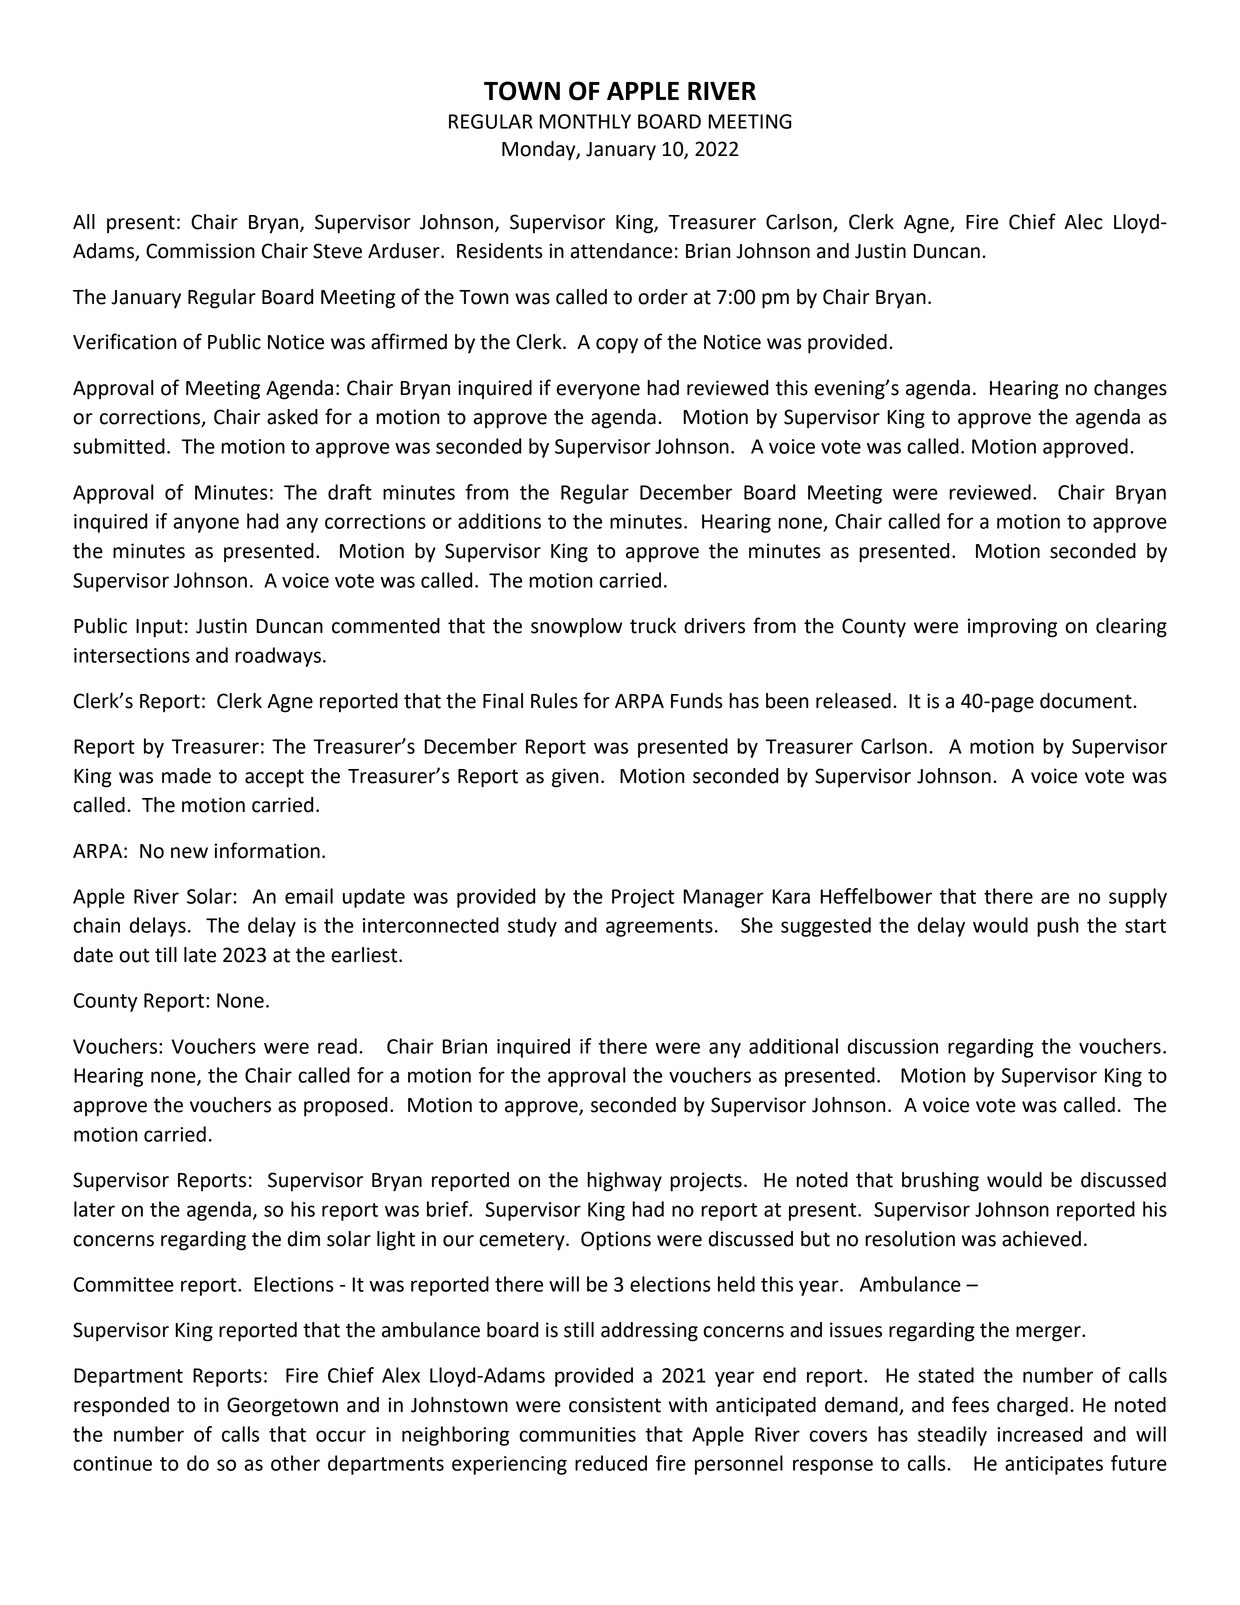 This document has height=1605, width=1240. I want to click on out, so click(134, 955).
